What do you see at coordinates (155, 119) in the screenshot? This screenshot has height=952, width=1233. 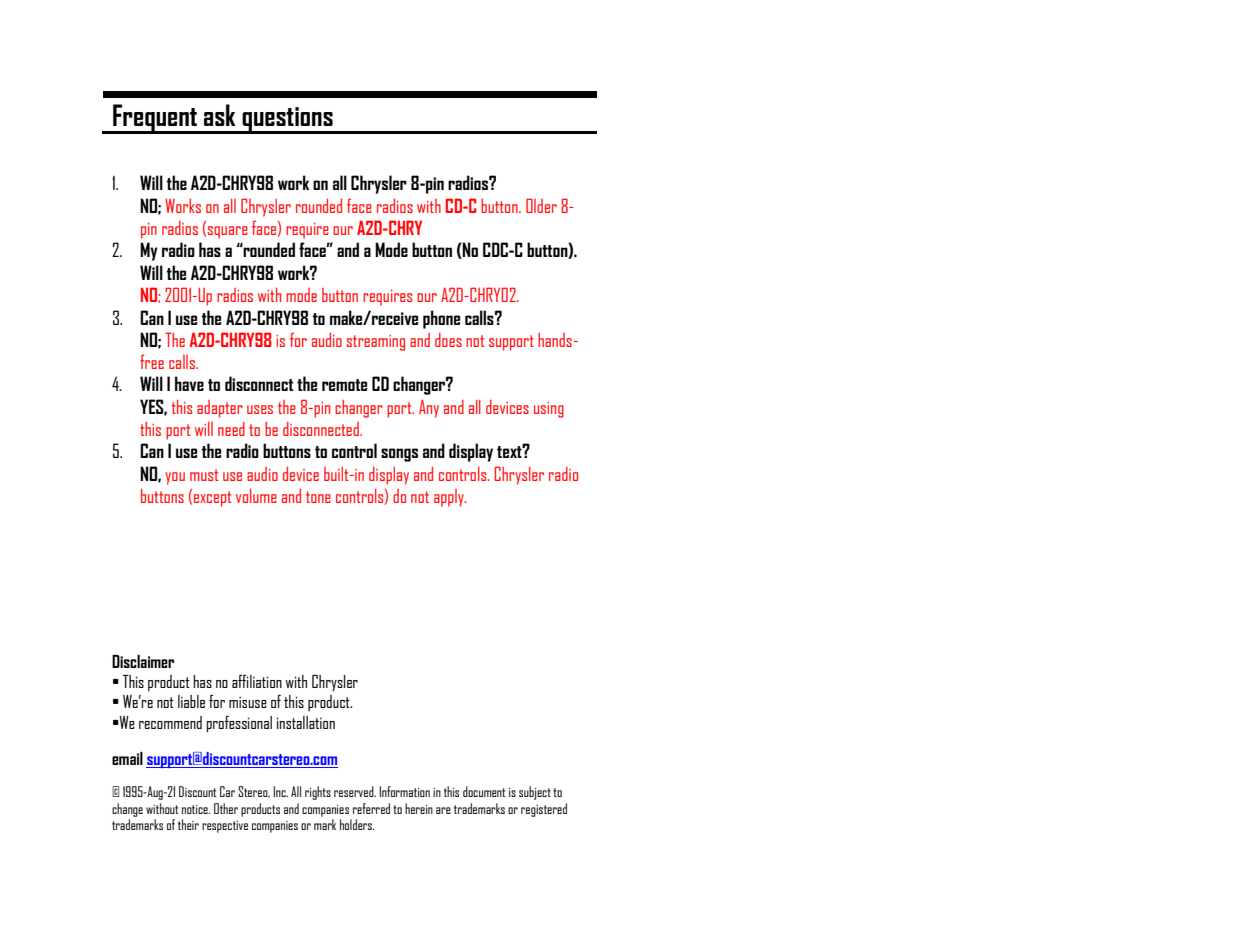 I see `Frequent` at bounding box center [155, 119].
